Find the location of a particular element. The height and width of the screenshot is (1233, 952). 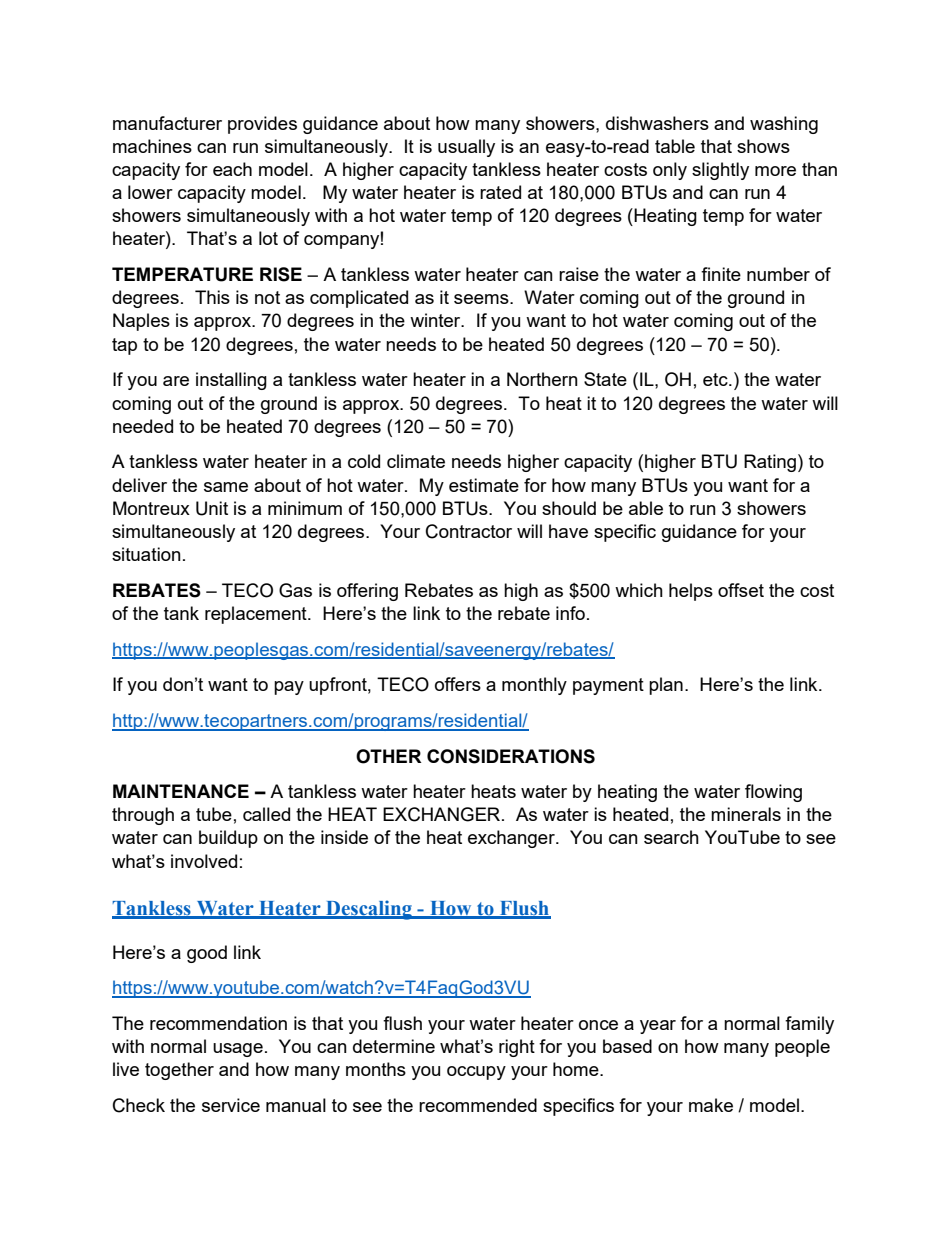

CONSIDERATIONS is located at coordinates (511, 756).
